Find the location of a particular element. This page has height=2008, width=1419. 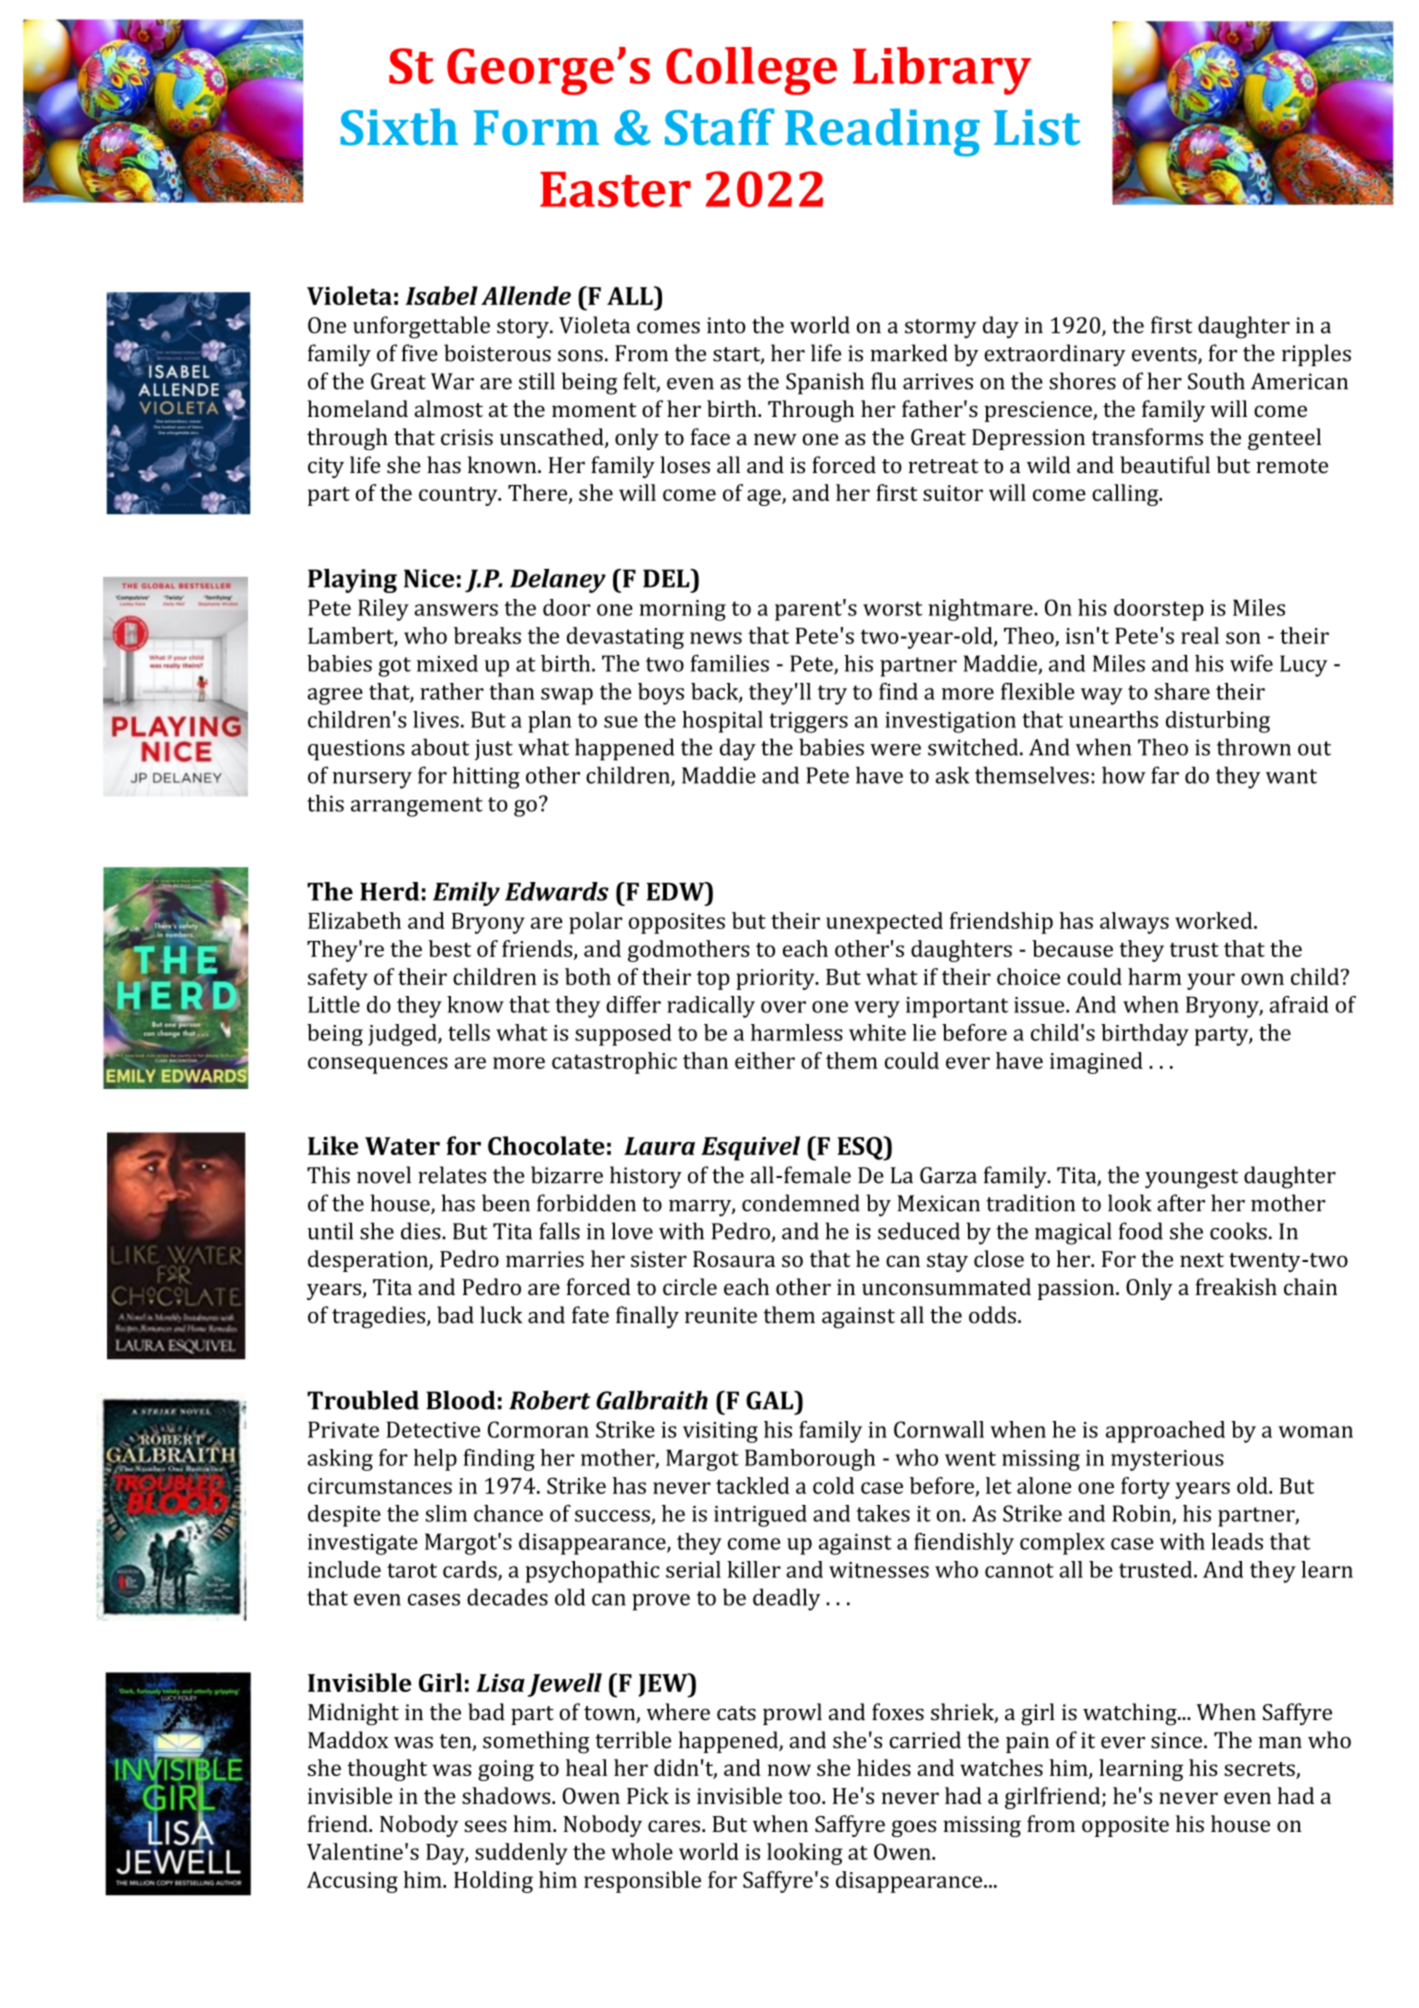

your is located at coordinates (1211, 981).
